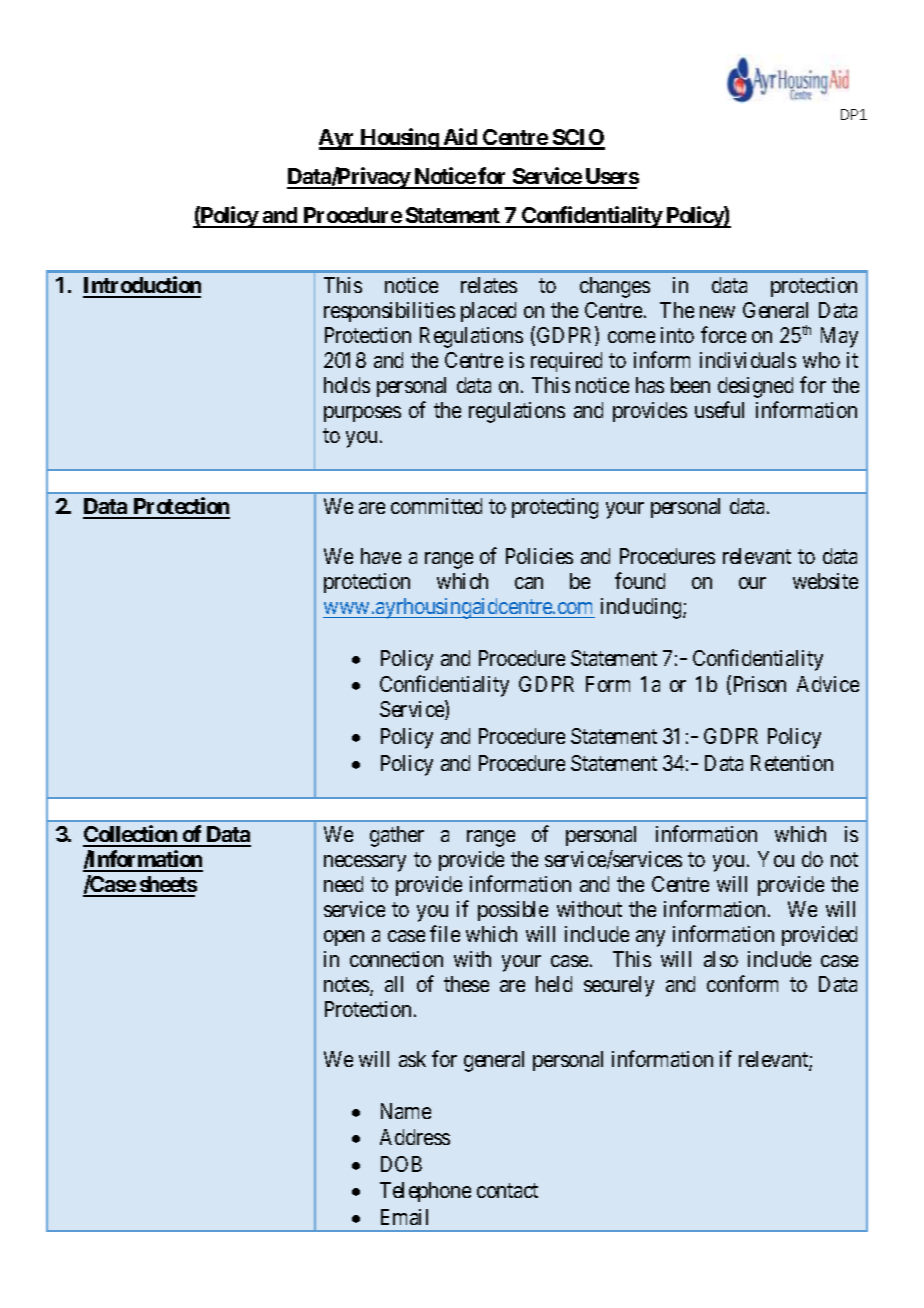  What do you see at coordinates (397, 836) in the screenshot?
I see `gather` at bounding box center [397, 836].
